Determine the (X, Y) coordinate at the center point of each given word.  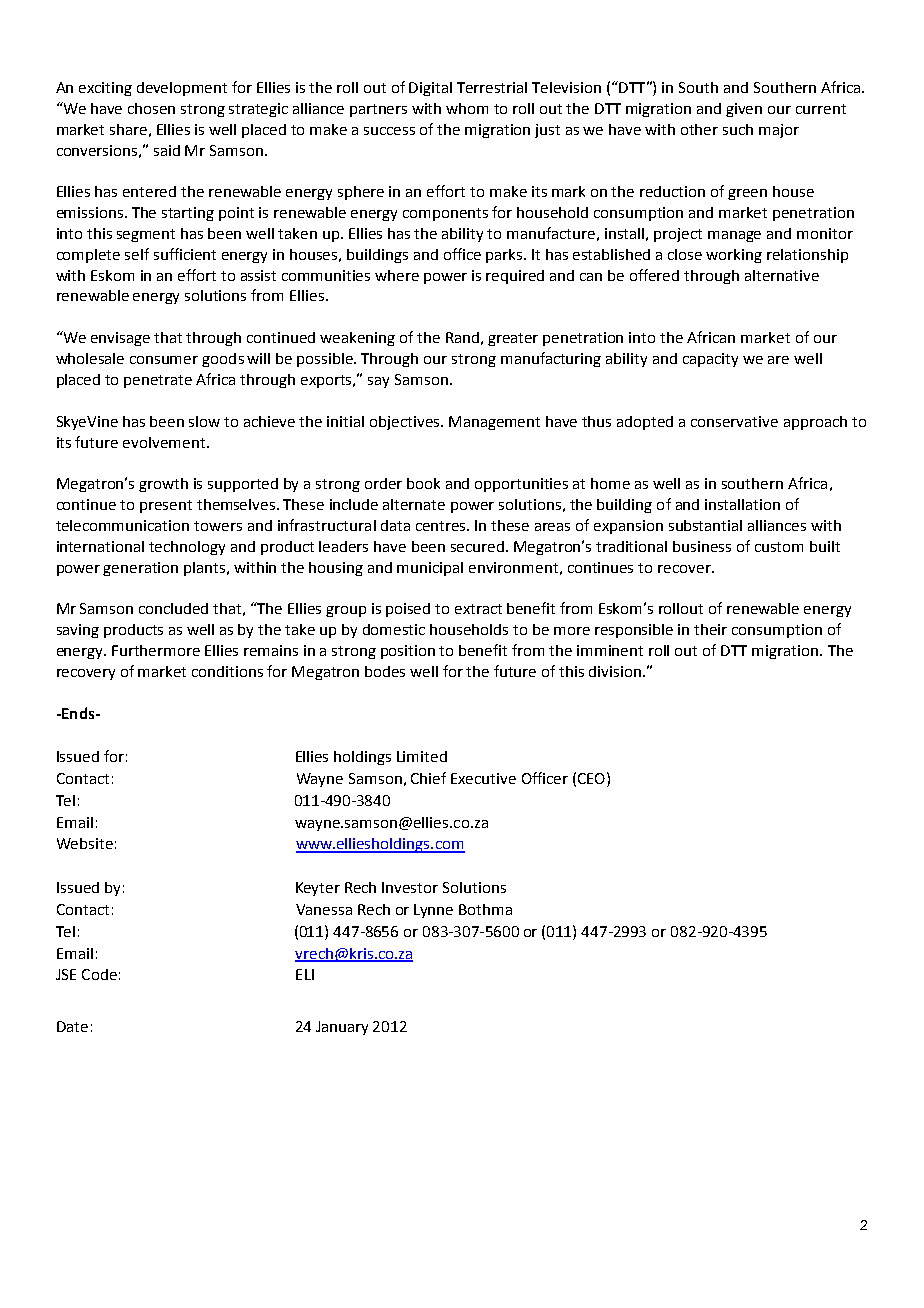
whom (467, 108)
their (710, 629)
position (408, 652)
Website (85, 843)
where (397, 275)
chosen (151, 108)
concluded (173, 608)
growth (163, 485)
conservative (734, 421)
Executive (483, 778)
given (744, 110)
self (137, 254)
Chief (428, 778)
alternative (782, 275)
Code (99, 974)
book (423, 483)
